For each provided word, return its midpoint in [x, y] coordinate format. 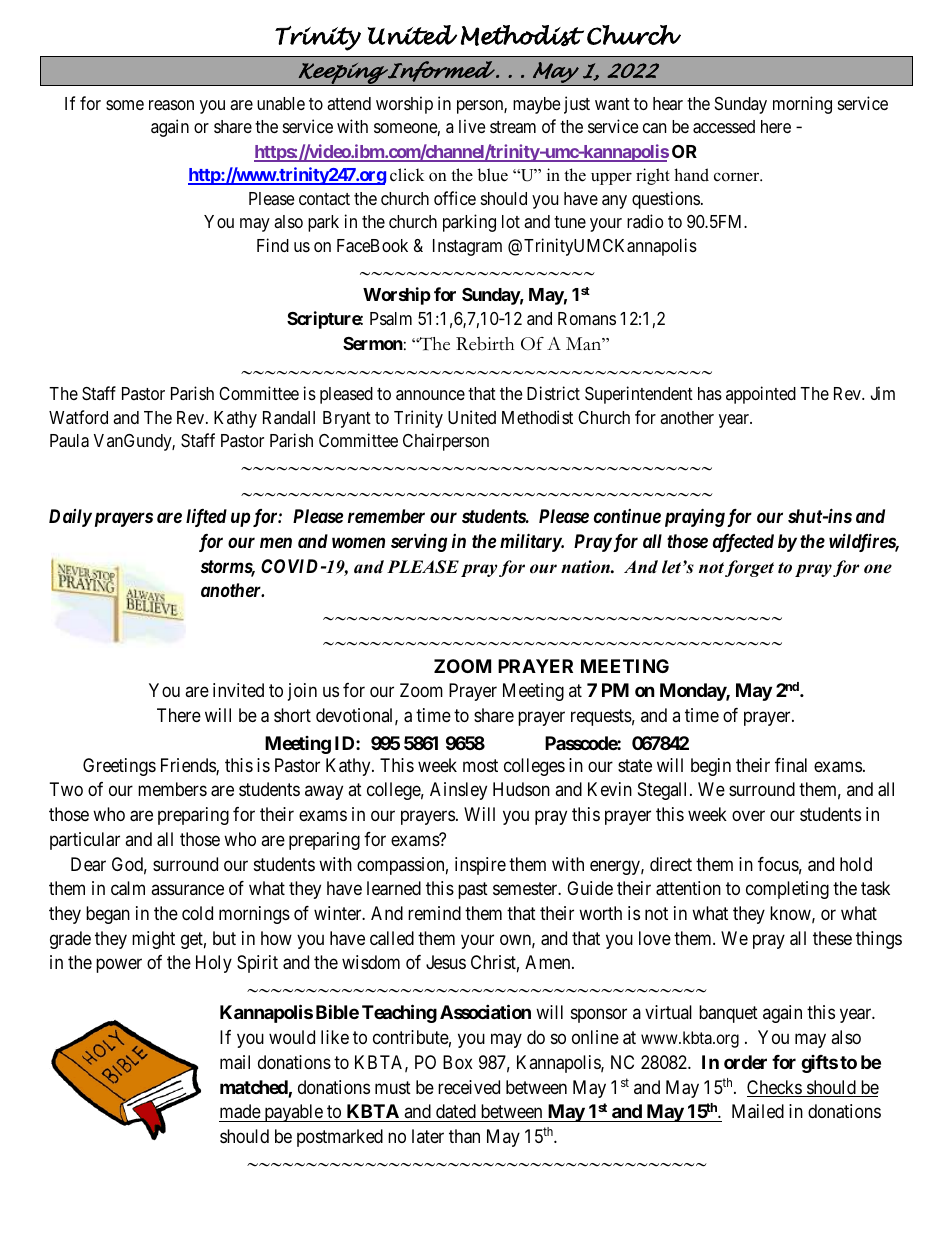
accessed [724, 127]
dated [456, 1111]
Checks [775, 1088]
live [472, 126]
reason [171, 105]
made [240, 1111]
